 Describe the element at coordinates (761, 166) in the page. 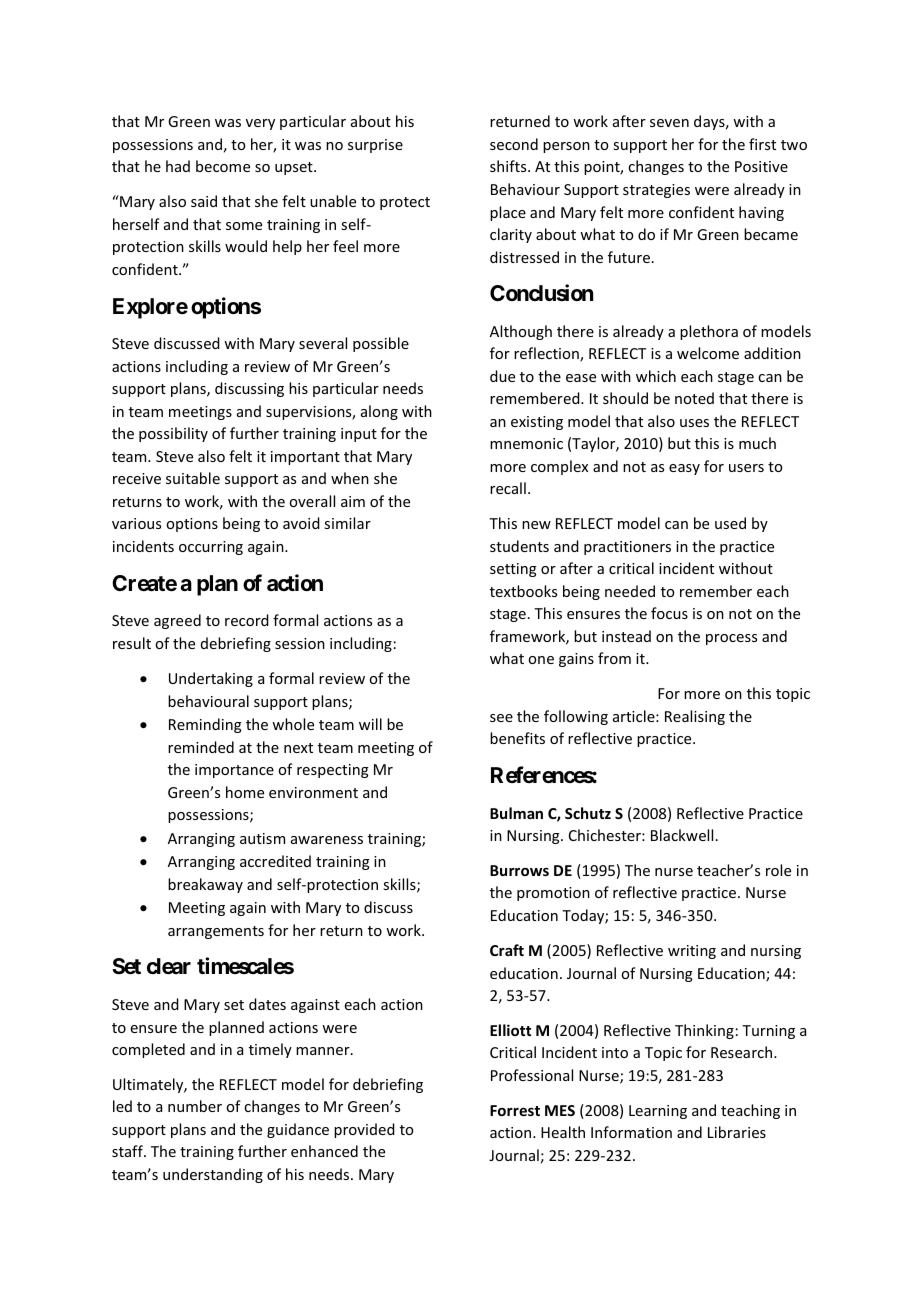

I see `Positive` at that location.
